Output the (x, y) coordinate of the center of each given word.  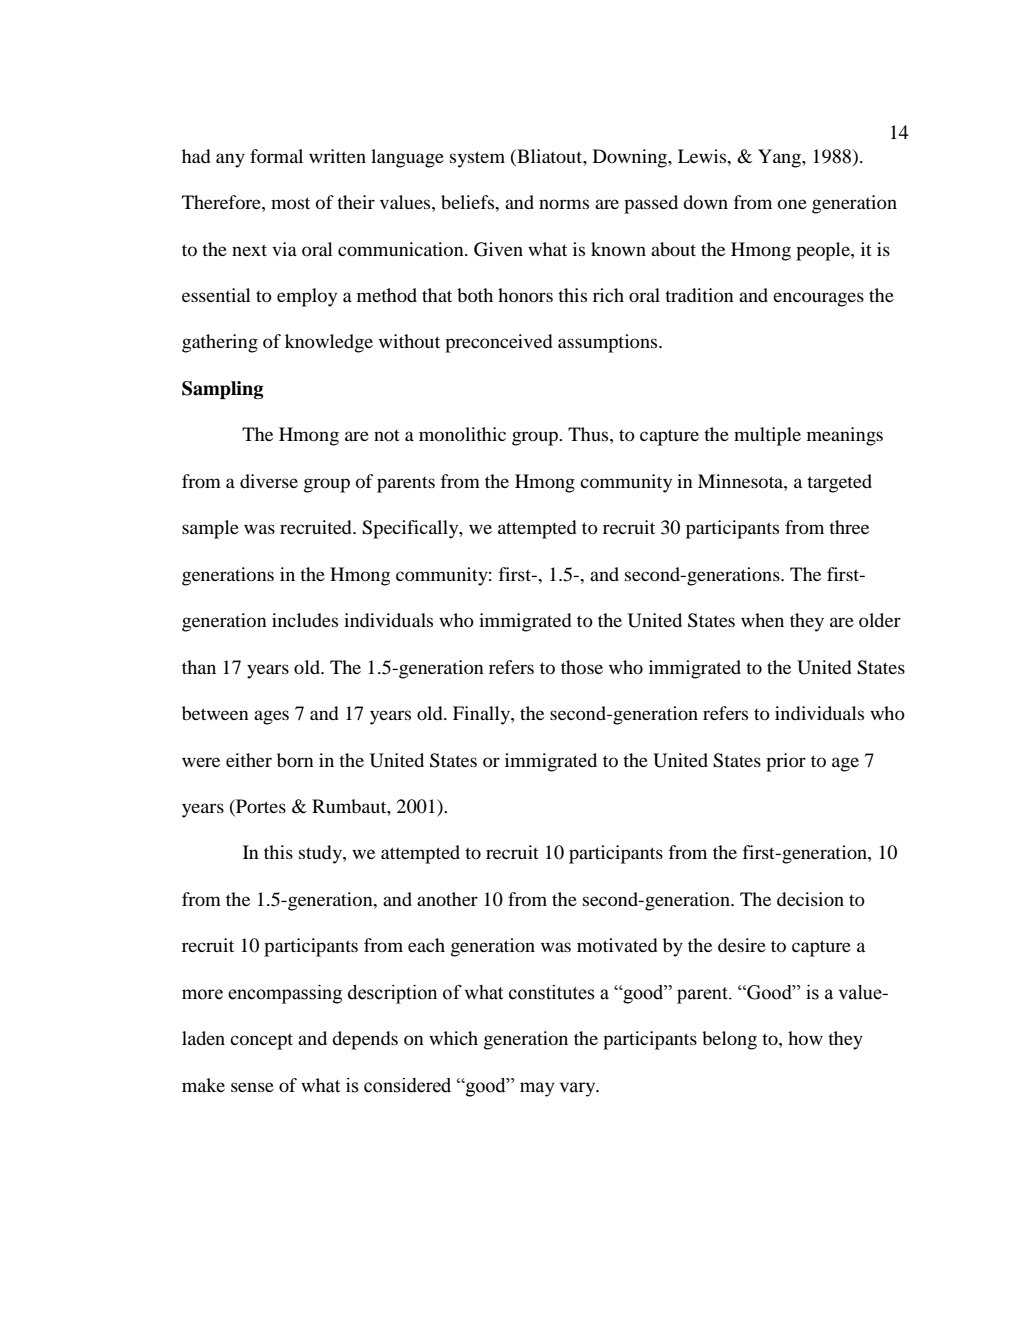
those (582, 667)
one (792, 204)
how (805, 1038)
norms (564, 204)
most (290, 203)
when (762, 620)
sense (252, 1087)
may (537, 1089)
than (199, 667)
